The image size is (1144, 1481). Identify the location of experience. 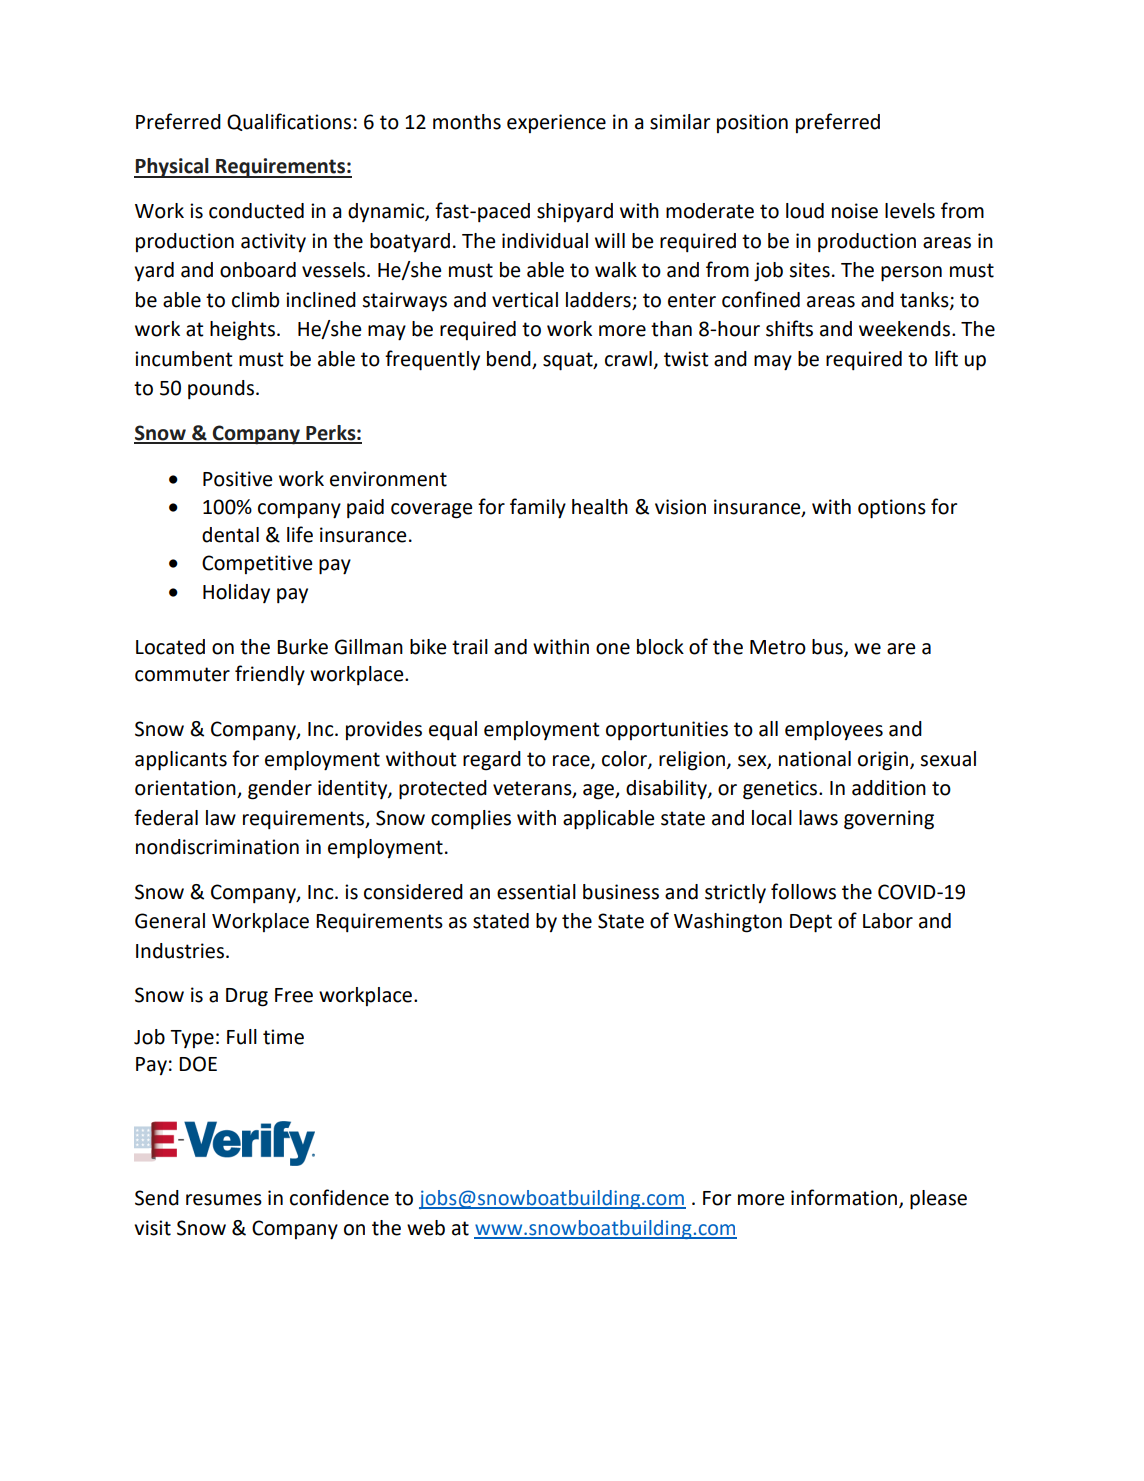
(556, 123).
